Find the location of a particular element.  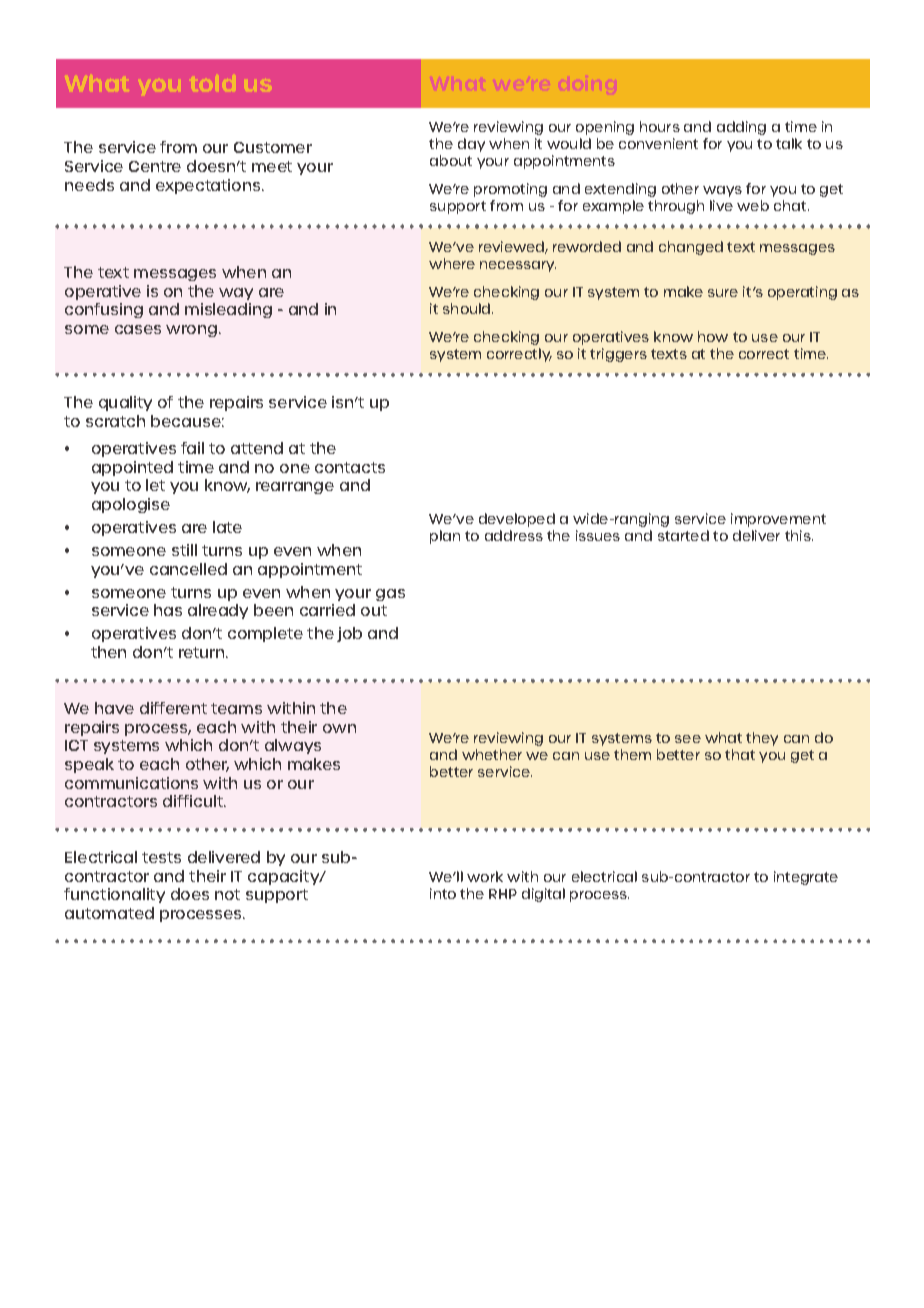

into is located at coordinates (443, 893).
